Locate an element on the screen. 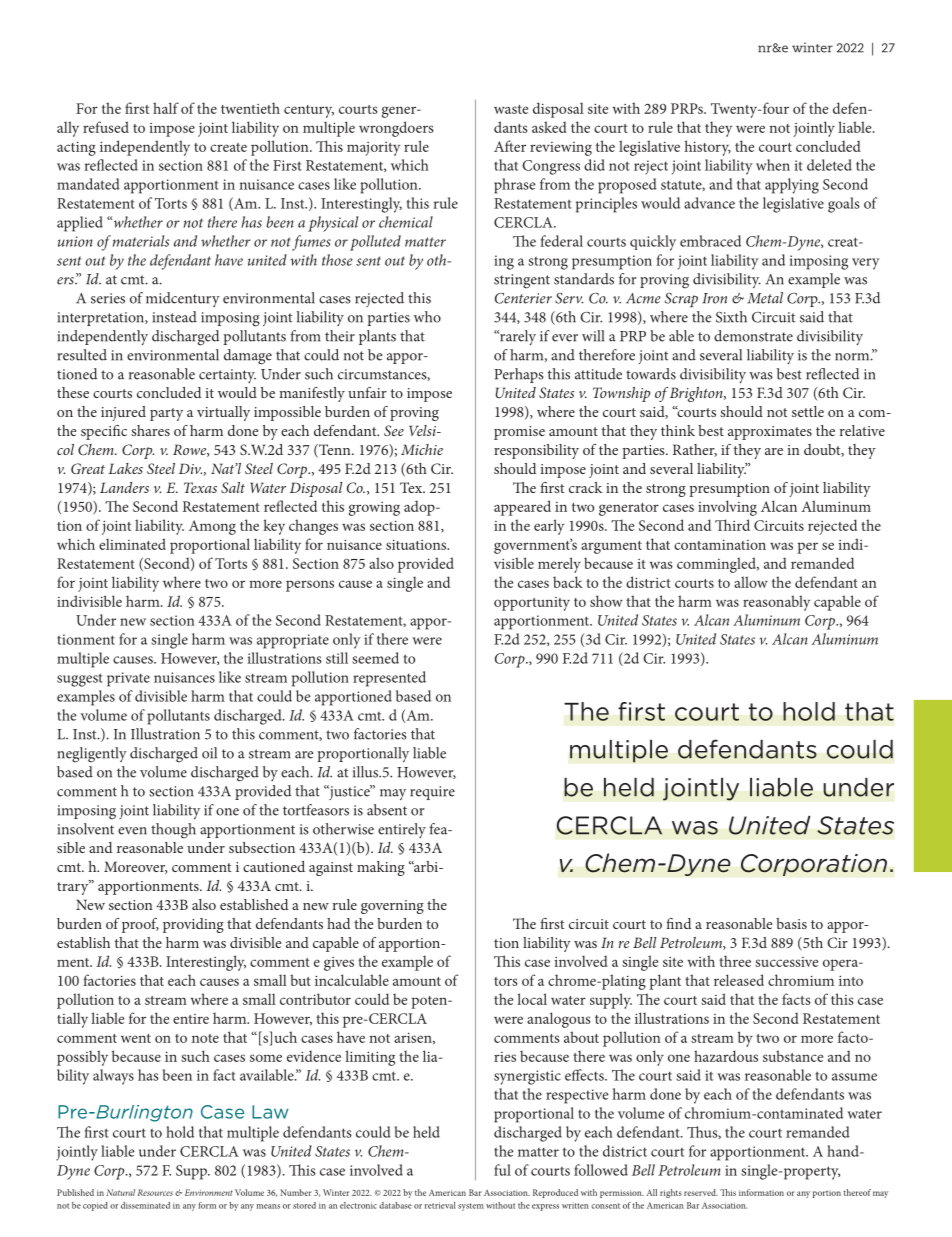 The width and height of the screenshot is (952, 1237). Resources is located at coordinates (155, 1192).
